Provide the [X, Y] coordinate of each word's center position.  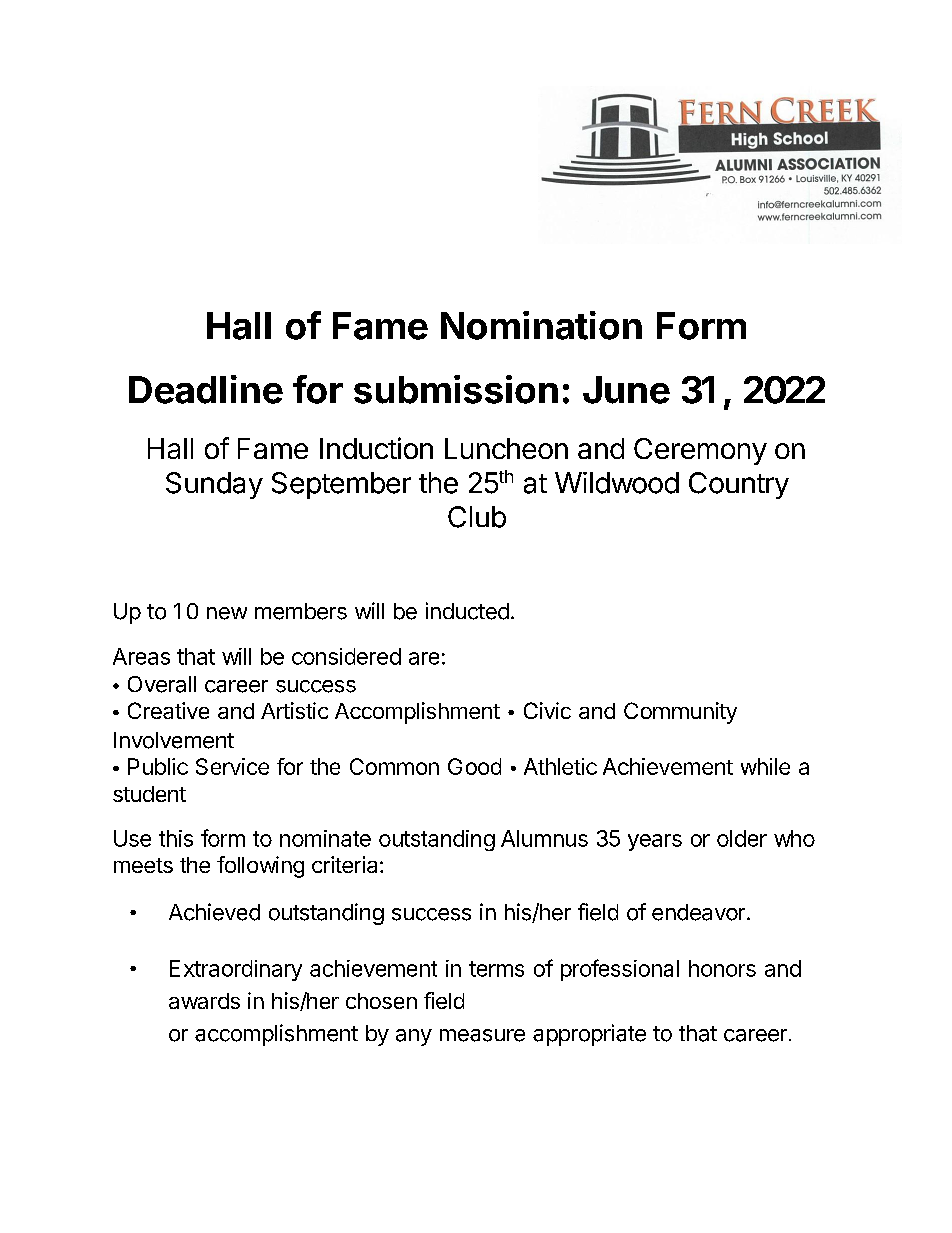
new [227, 613]
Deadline [206, 389]
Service [232, 766]
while [765, 766]
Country [739, 485]
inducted [467, 611]
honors [722, 968]
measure [482, 1035]
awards [204, 1001]
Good [474, 766]
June [626, 390]
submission [456, 389]
